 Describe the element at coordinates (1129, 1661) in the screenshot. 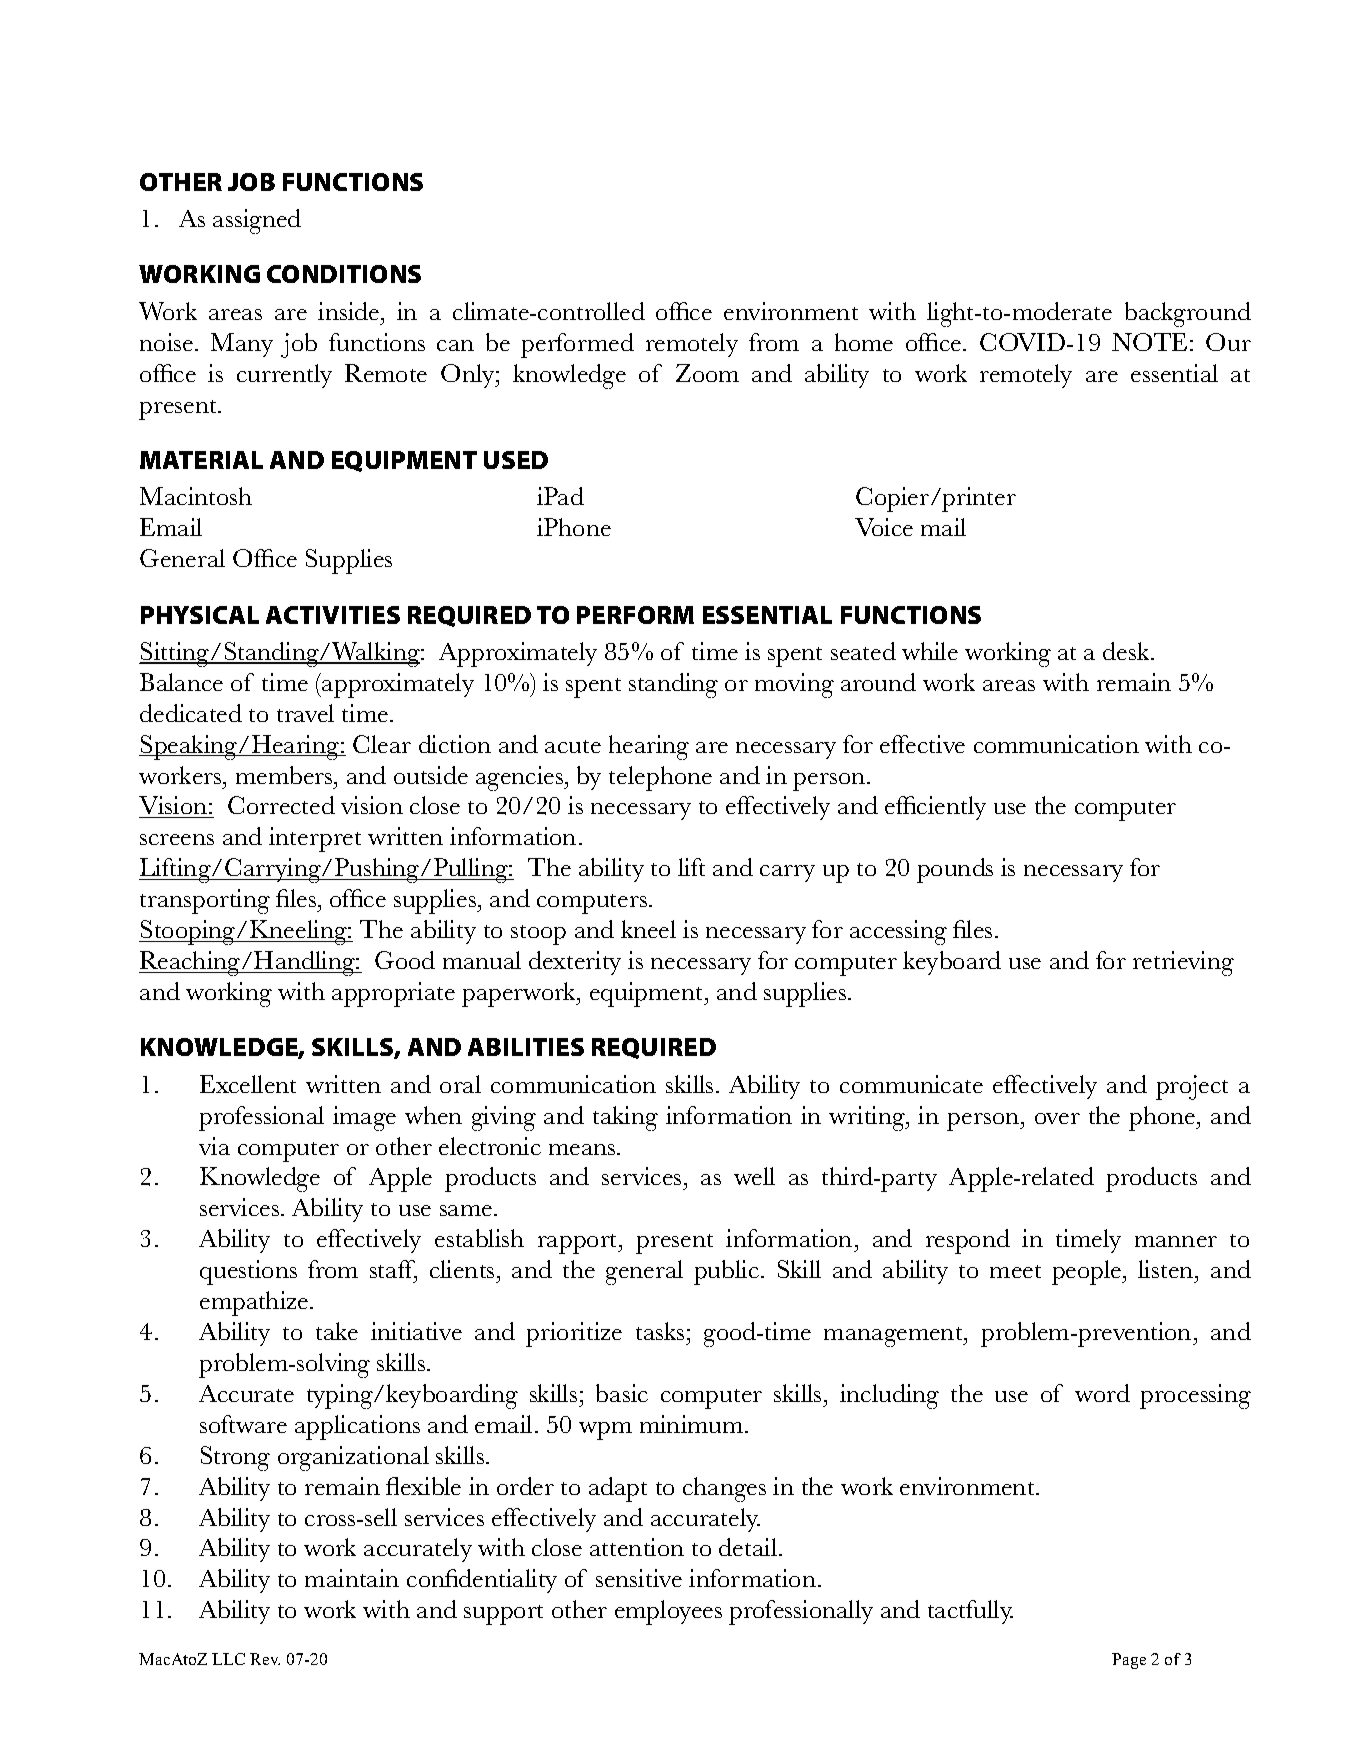

I see `Page` at that location.
